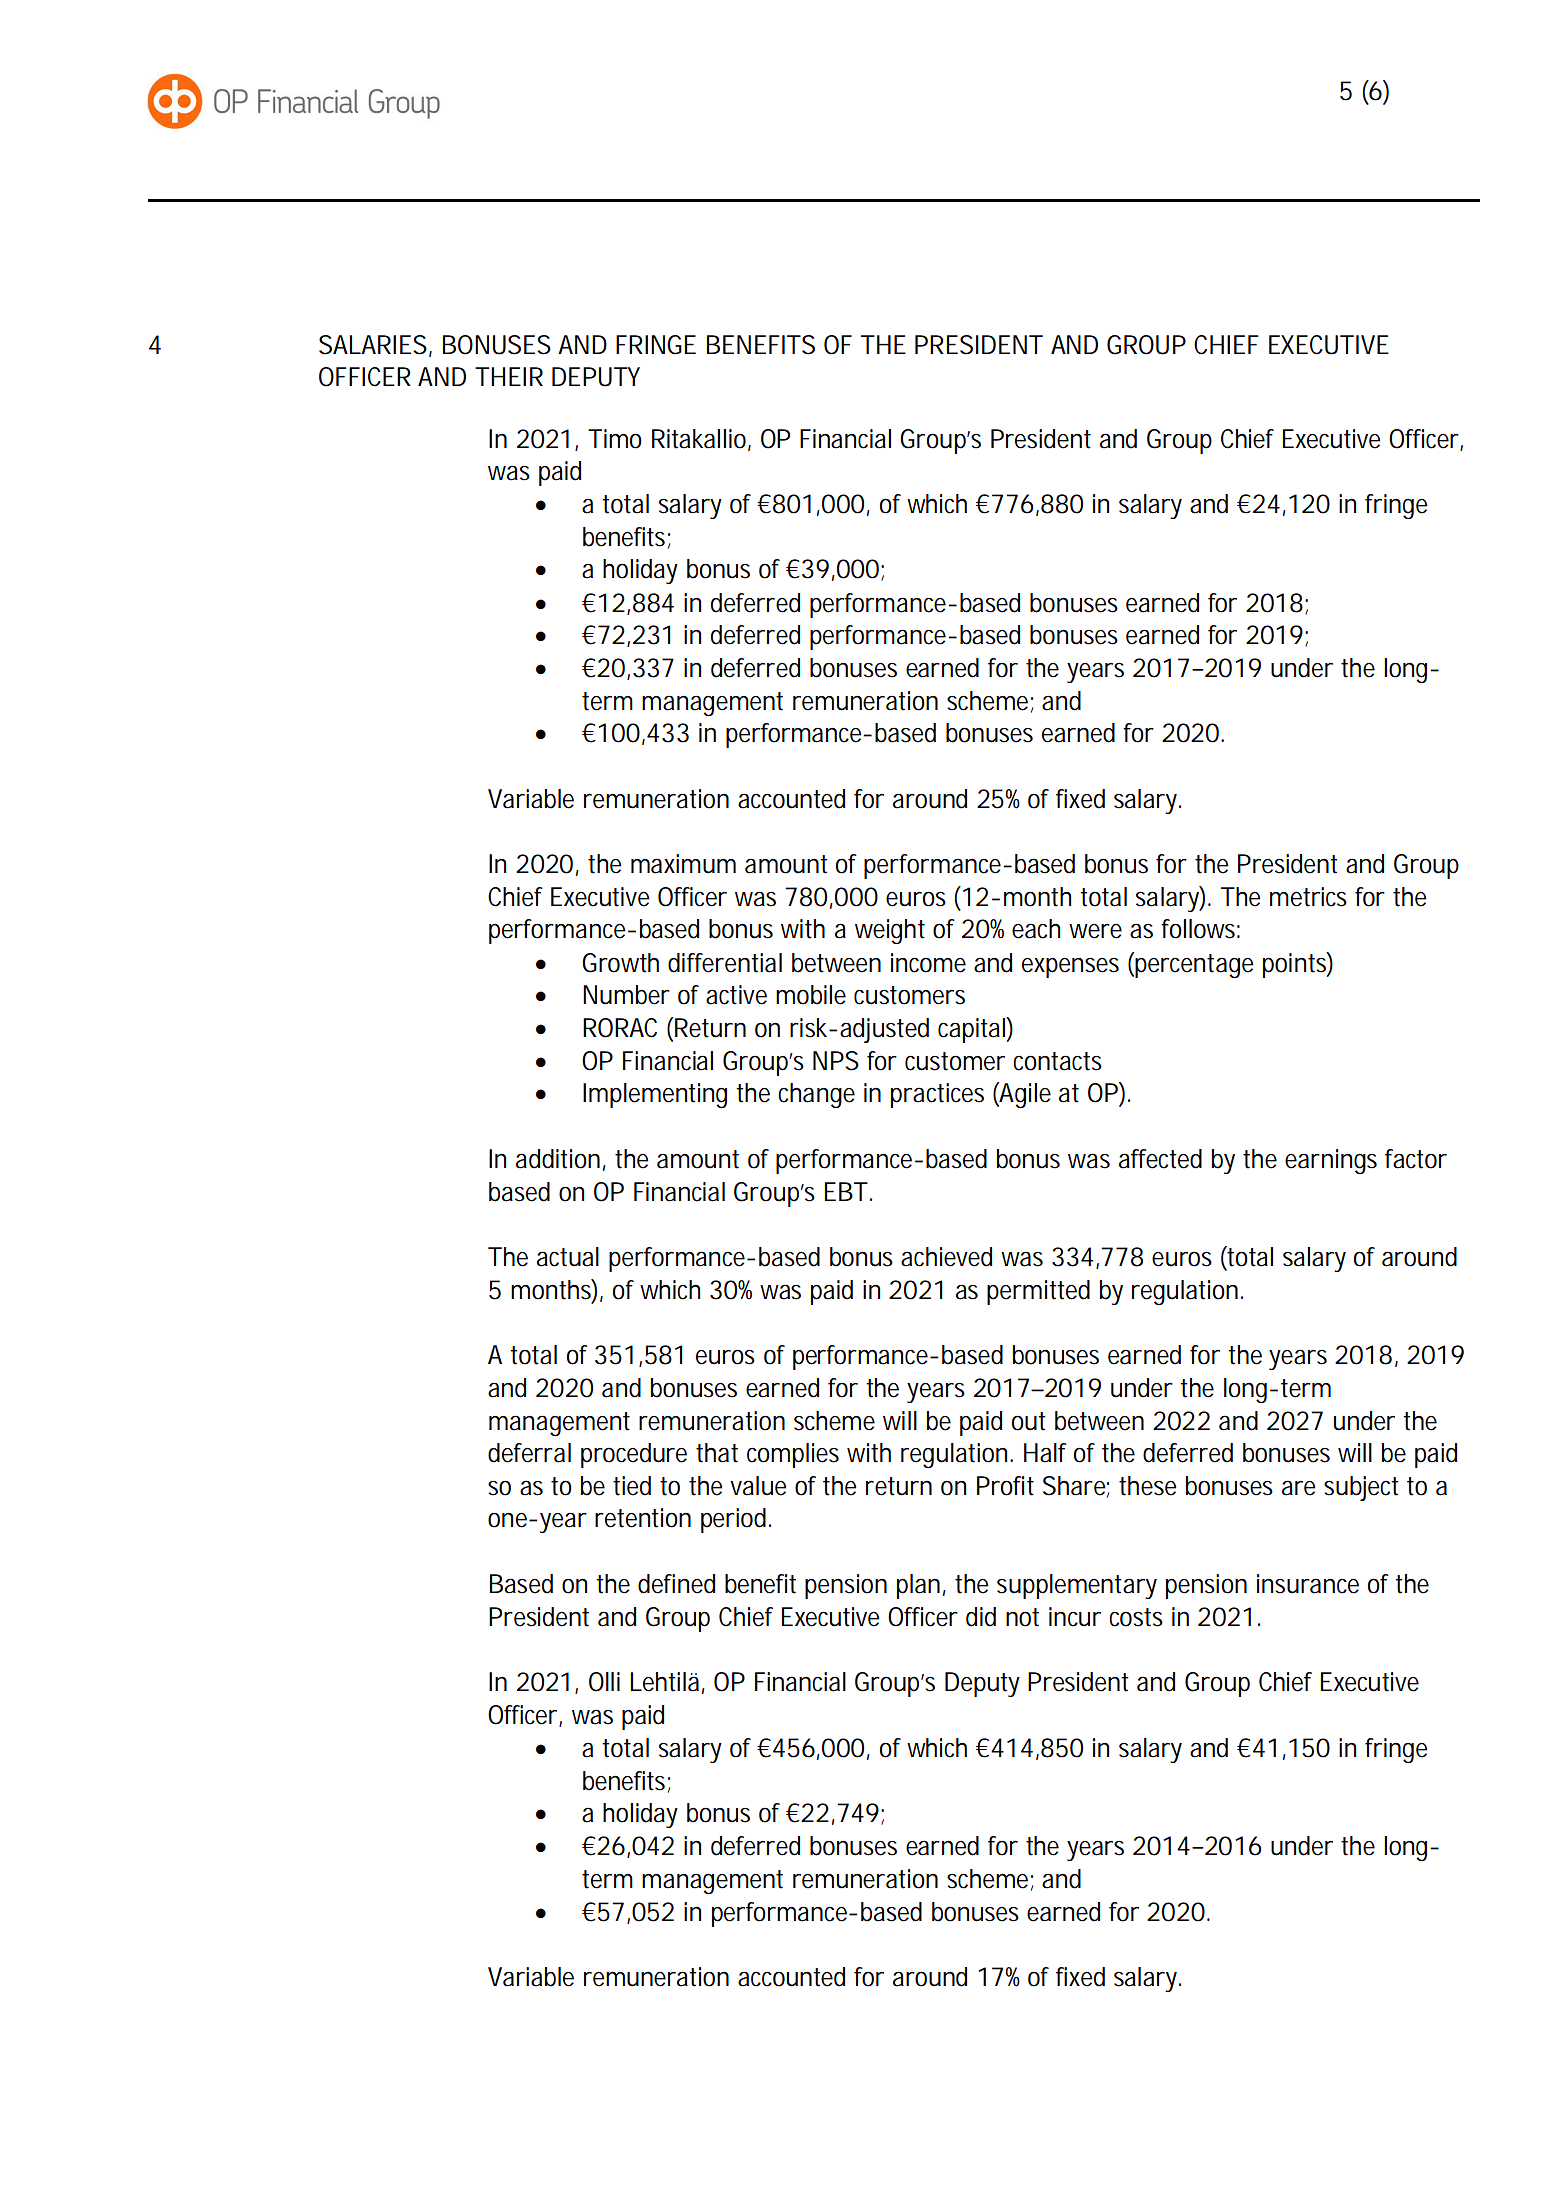 The width and height of the screenshot is (1553, 2196). What do you see at coordinates (1194, 966) in the screenshot?
I see `percentage` at bounding box center [1194, 966].
